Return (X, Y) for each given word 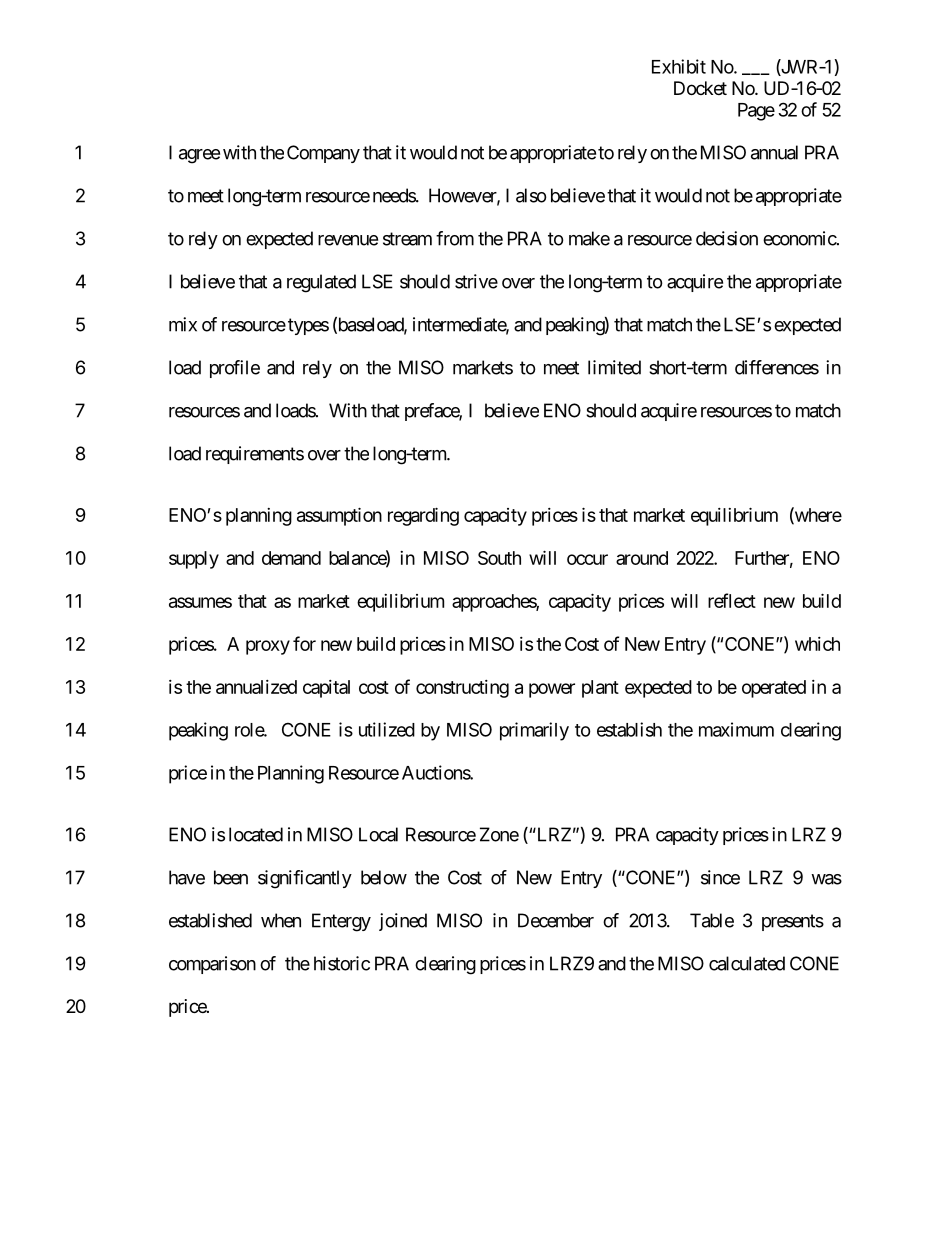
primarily (534, 731)
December (556, 920)
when (281, 920)
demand (291, 558)
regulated (321, 283)
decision (727, 238)
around (642, 558)
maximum (736, 729)
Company (323, 154)
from (455, 238)
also (531, 195)
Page (756, 112)
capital (326, 689)
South (499, 558)
